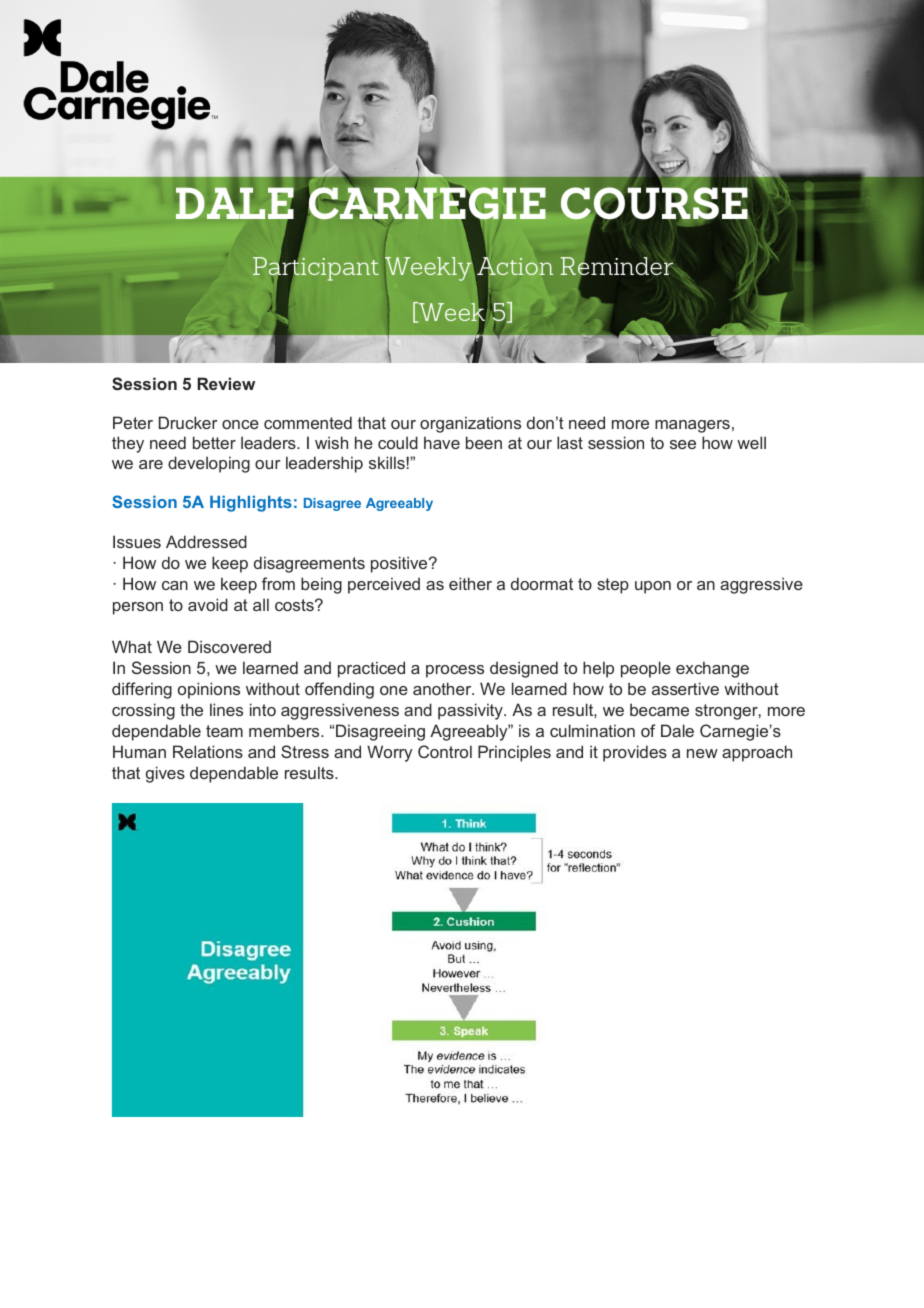  Describe the element at coordinates (226, 383) in the document. I see `Review` at that location.
